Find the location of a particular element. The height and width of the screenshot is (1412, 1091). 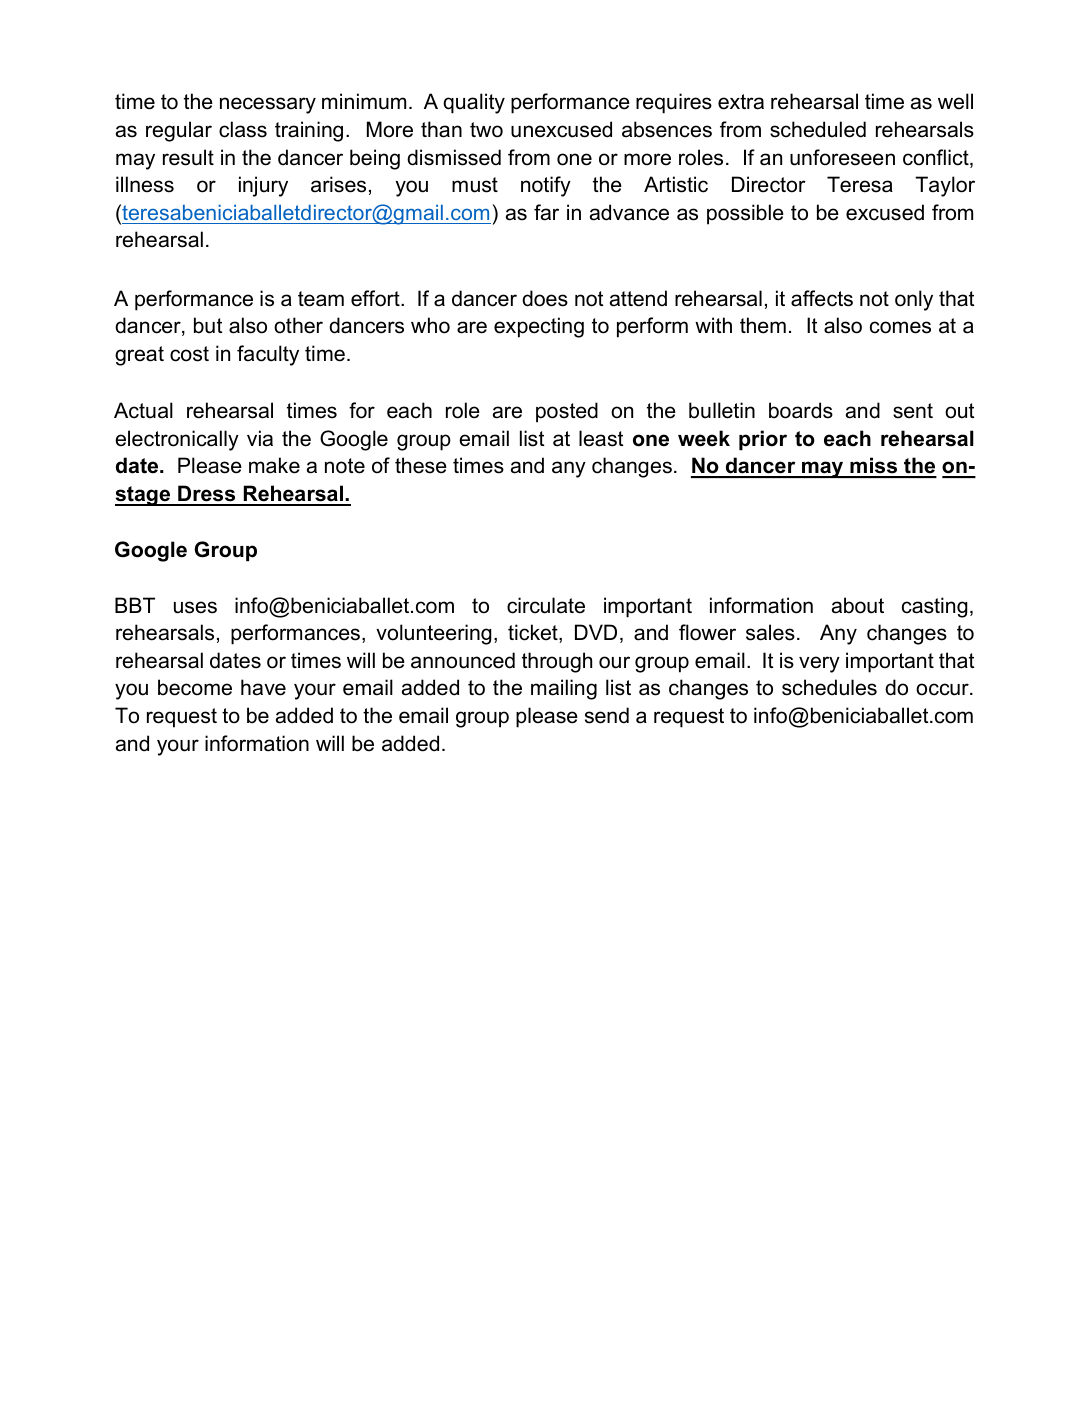

these is located at coordinates (421, 465).
